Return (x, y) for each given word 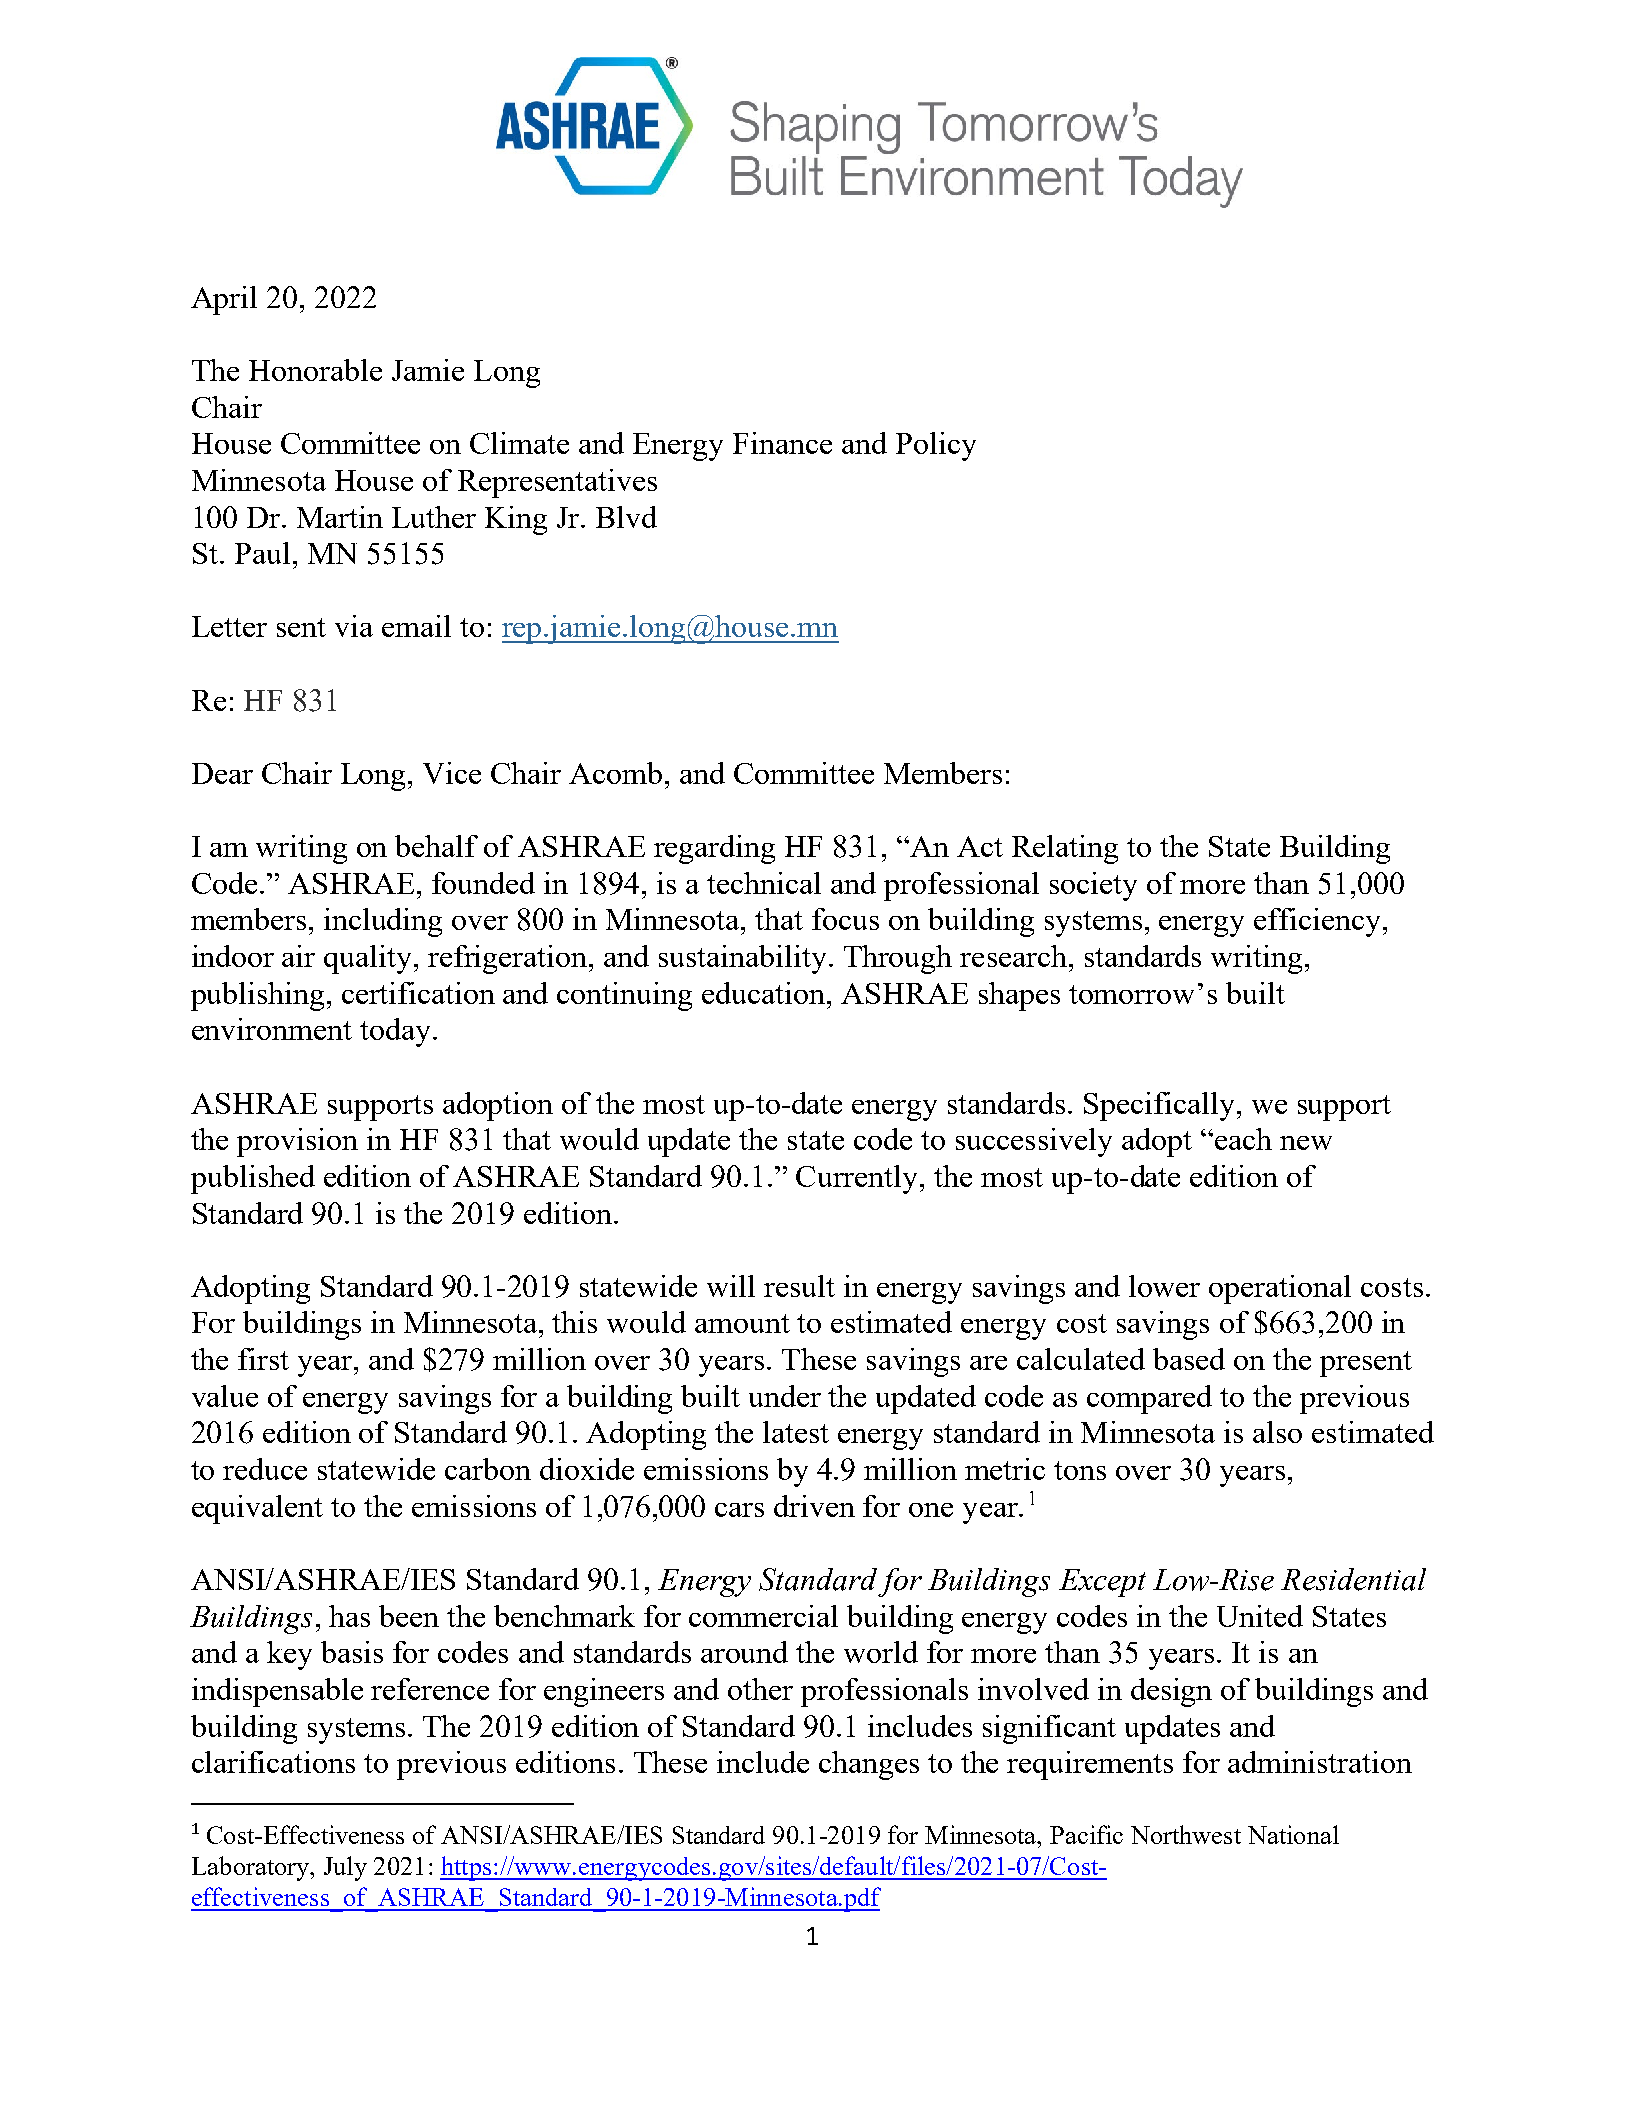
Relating (1065, 849)
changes (869, 1765)
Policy (936, 446)
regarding (714, 849)
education (765, 993)
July (345, 1868)
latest (796, 1432)
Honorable (315, 370)
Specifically (1159, 1106)
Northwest (1186, 1834)
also (1277, 1432)
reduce (265, 1469)
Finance (782, 443)
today (395, 1032)
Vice (452, 773)
